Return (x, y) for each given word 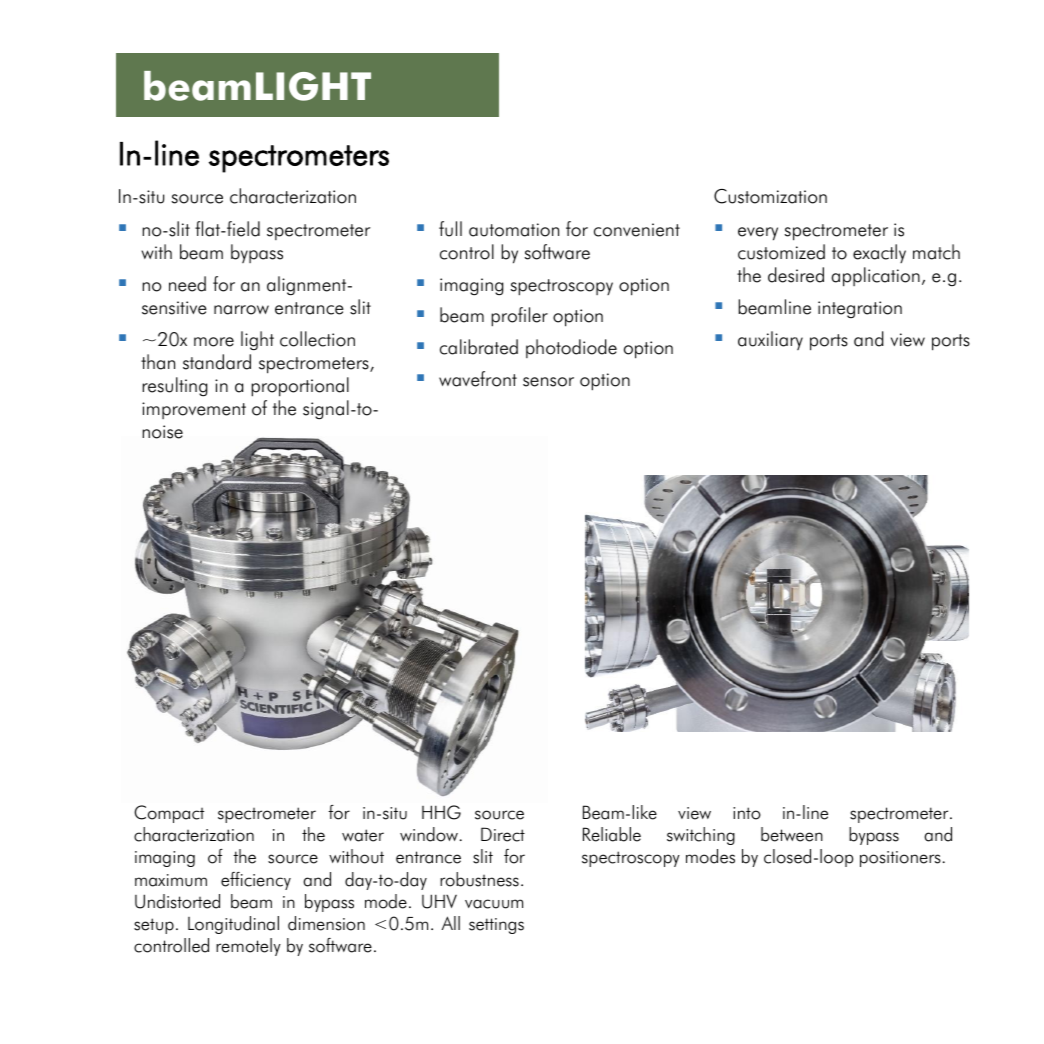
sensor (548, 382)
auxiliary (770, 340)
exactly (879, 253)
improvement (194, 410)
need (187, 284)
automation (514, 230)
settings (496, 926)
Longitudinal (233, 925)
